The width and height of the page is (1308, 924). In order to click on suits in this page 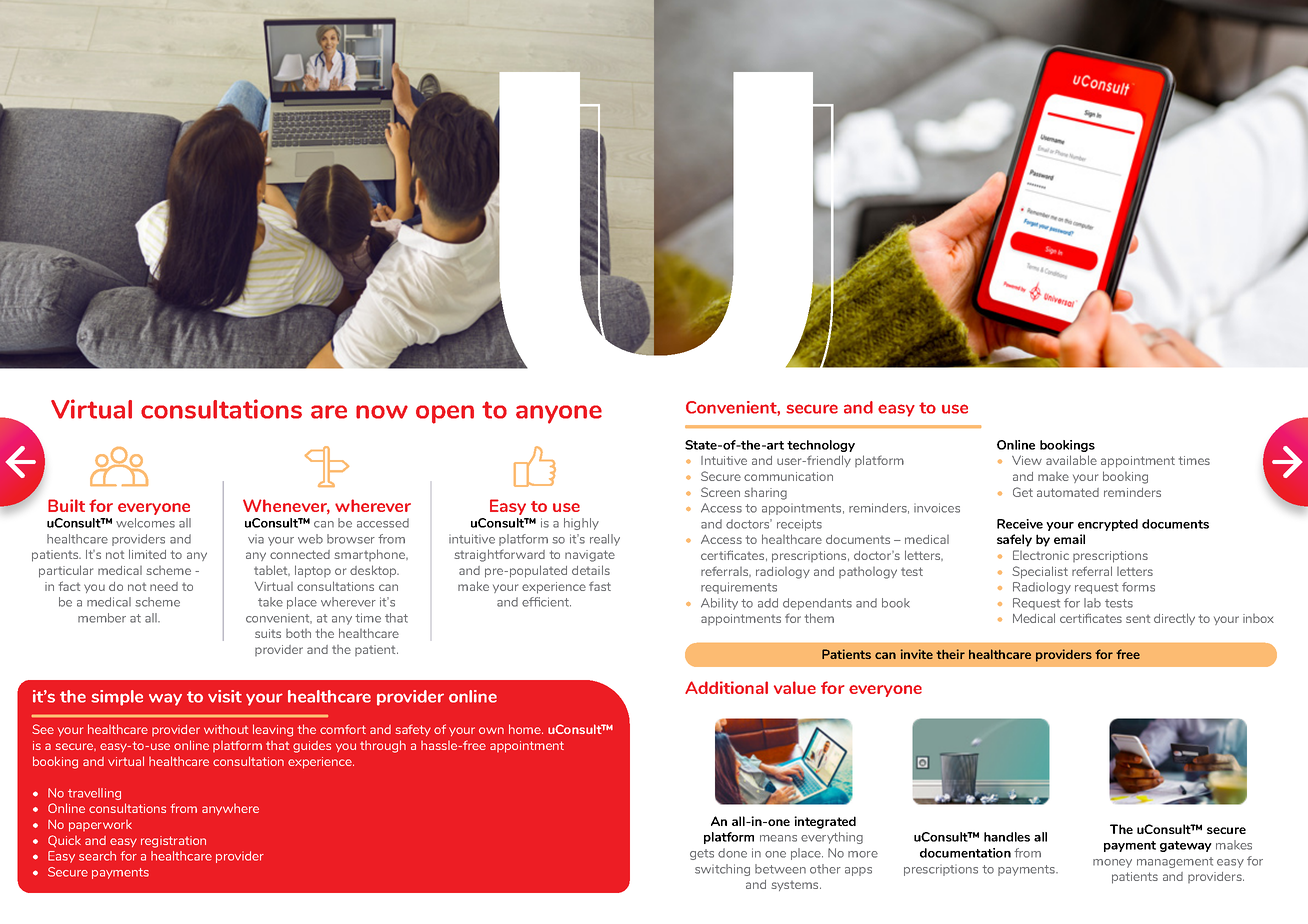, I will do `click(268, 633)`.
